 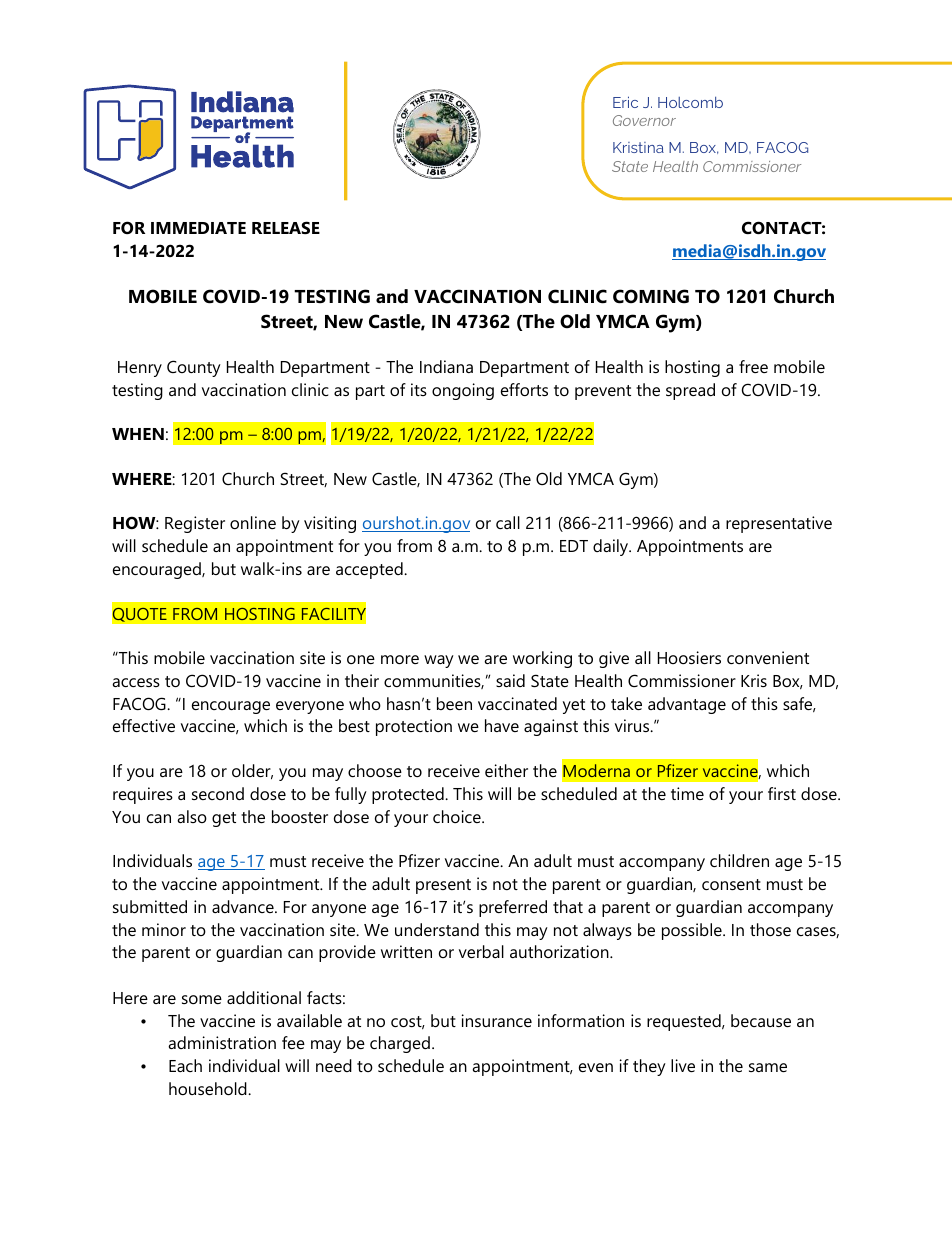 I want to click on RELEASE, so click(x=286, y=227).
